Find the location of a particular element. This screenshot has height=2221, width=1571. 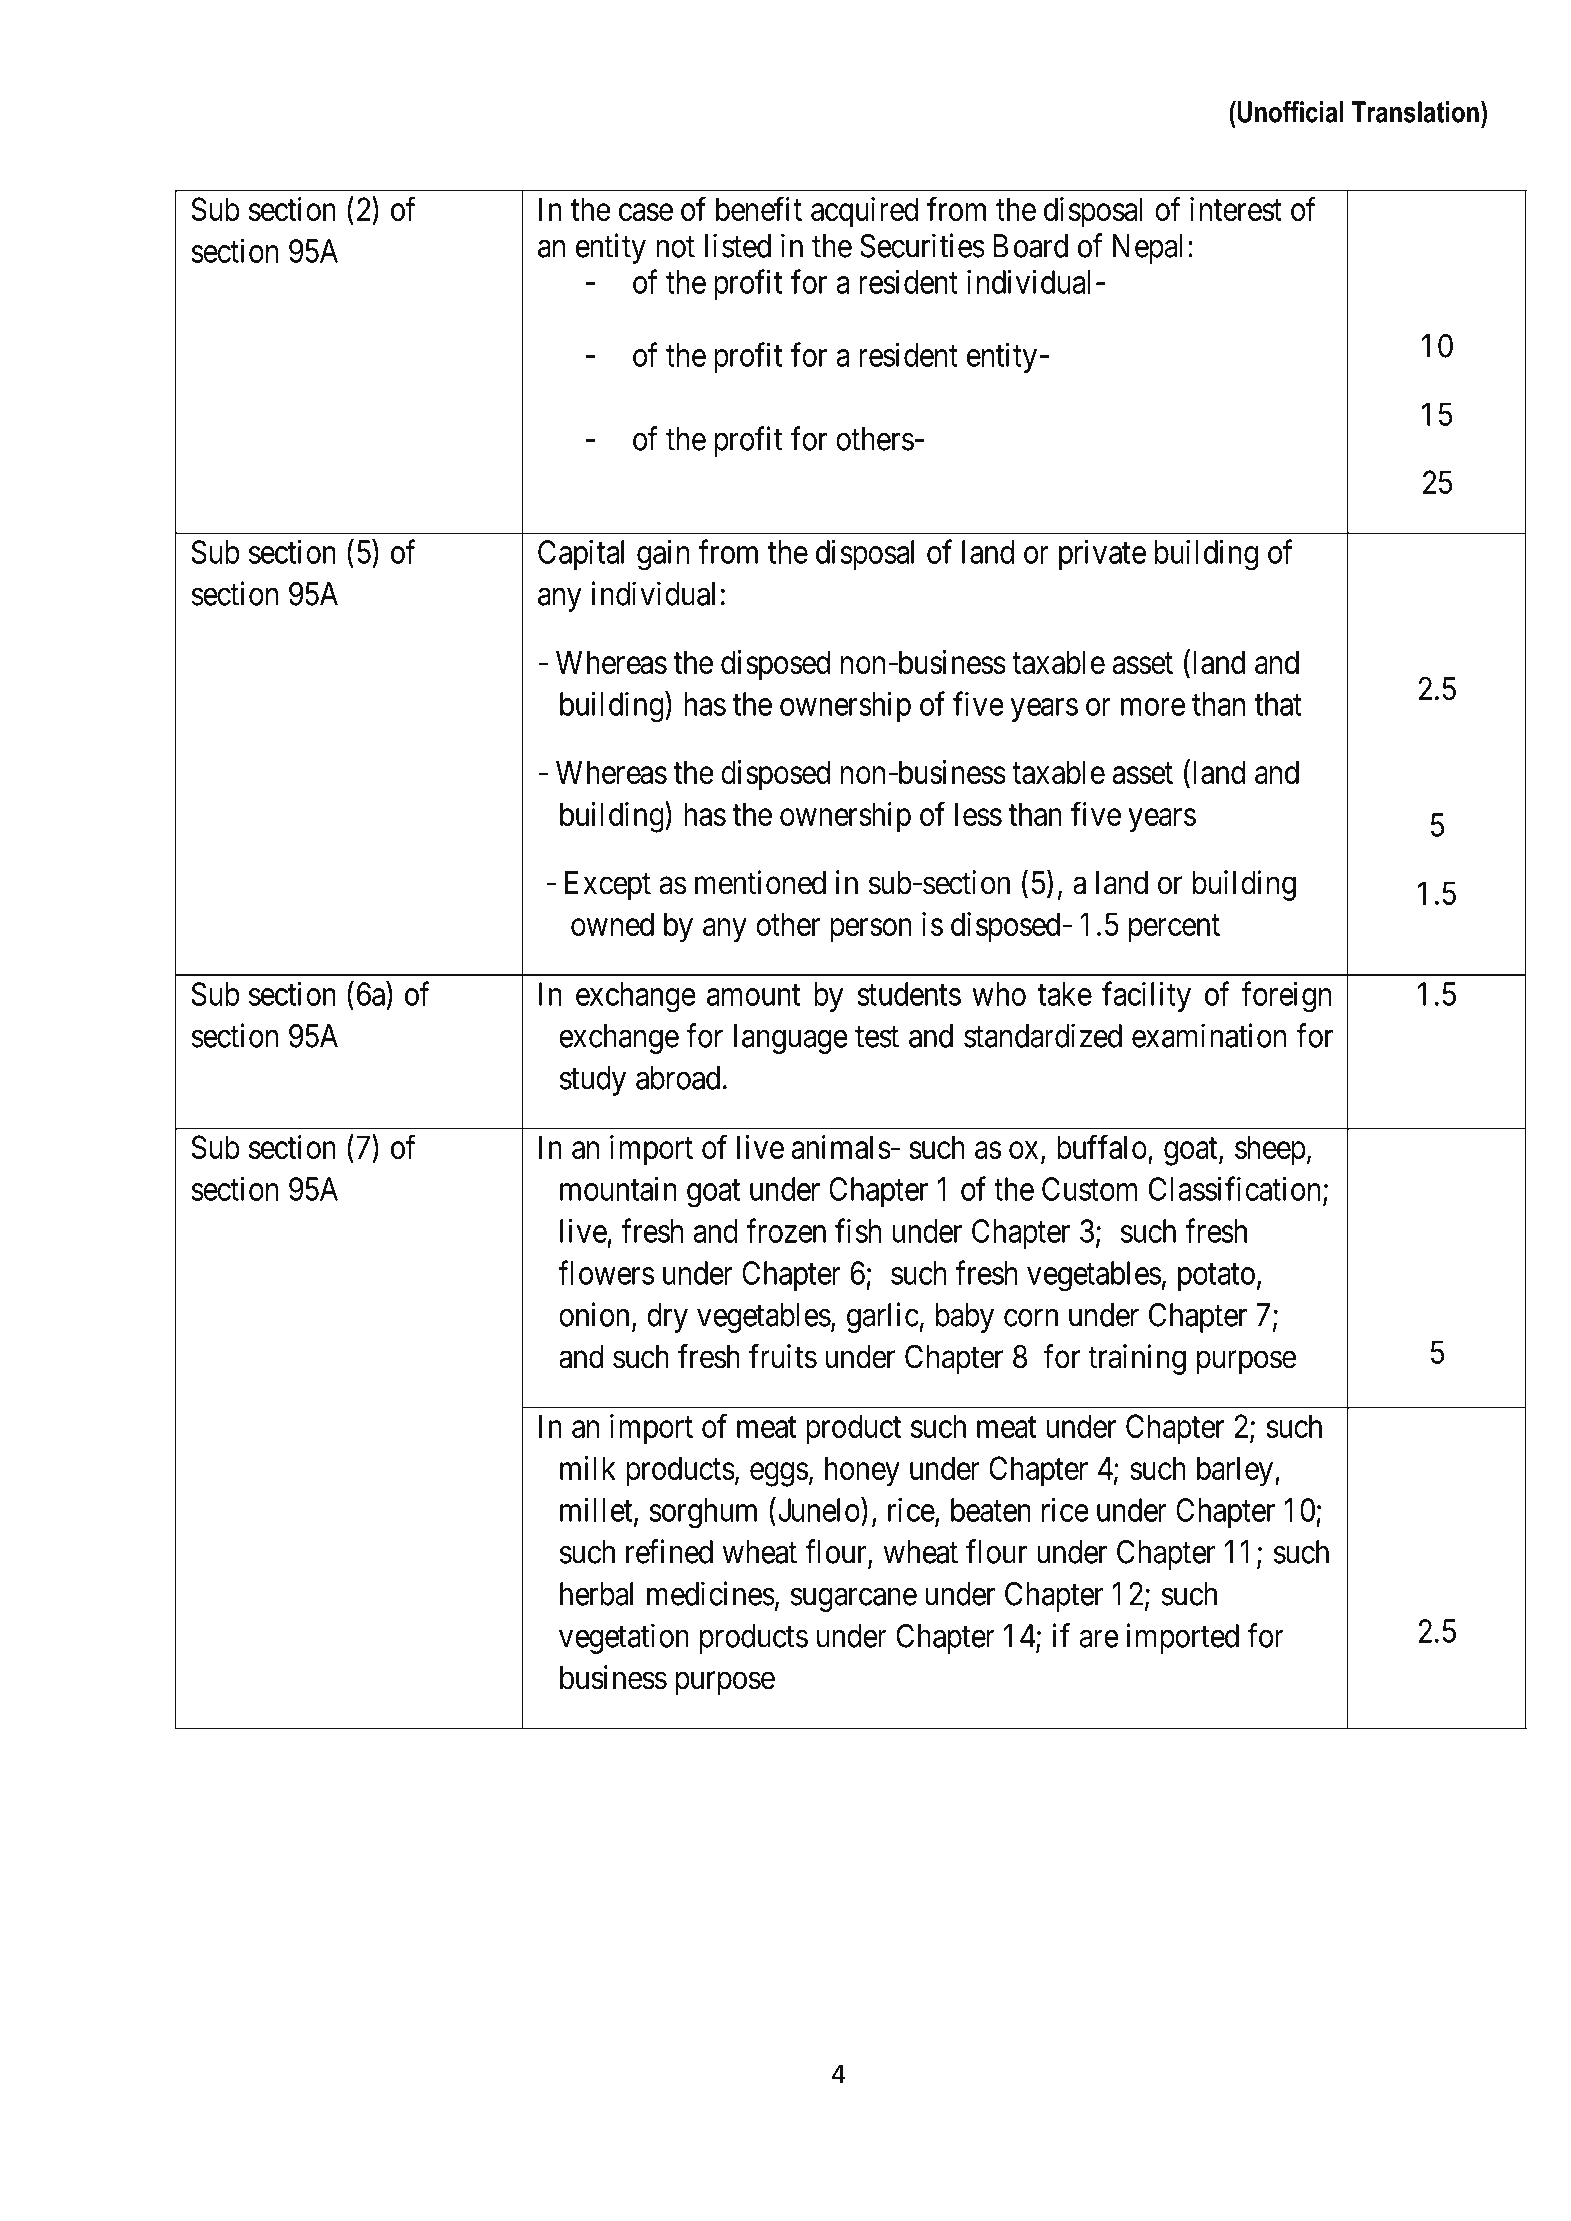

mountain is located at coordinates (618, 1189).
